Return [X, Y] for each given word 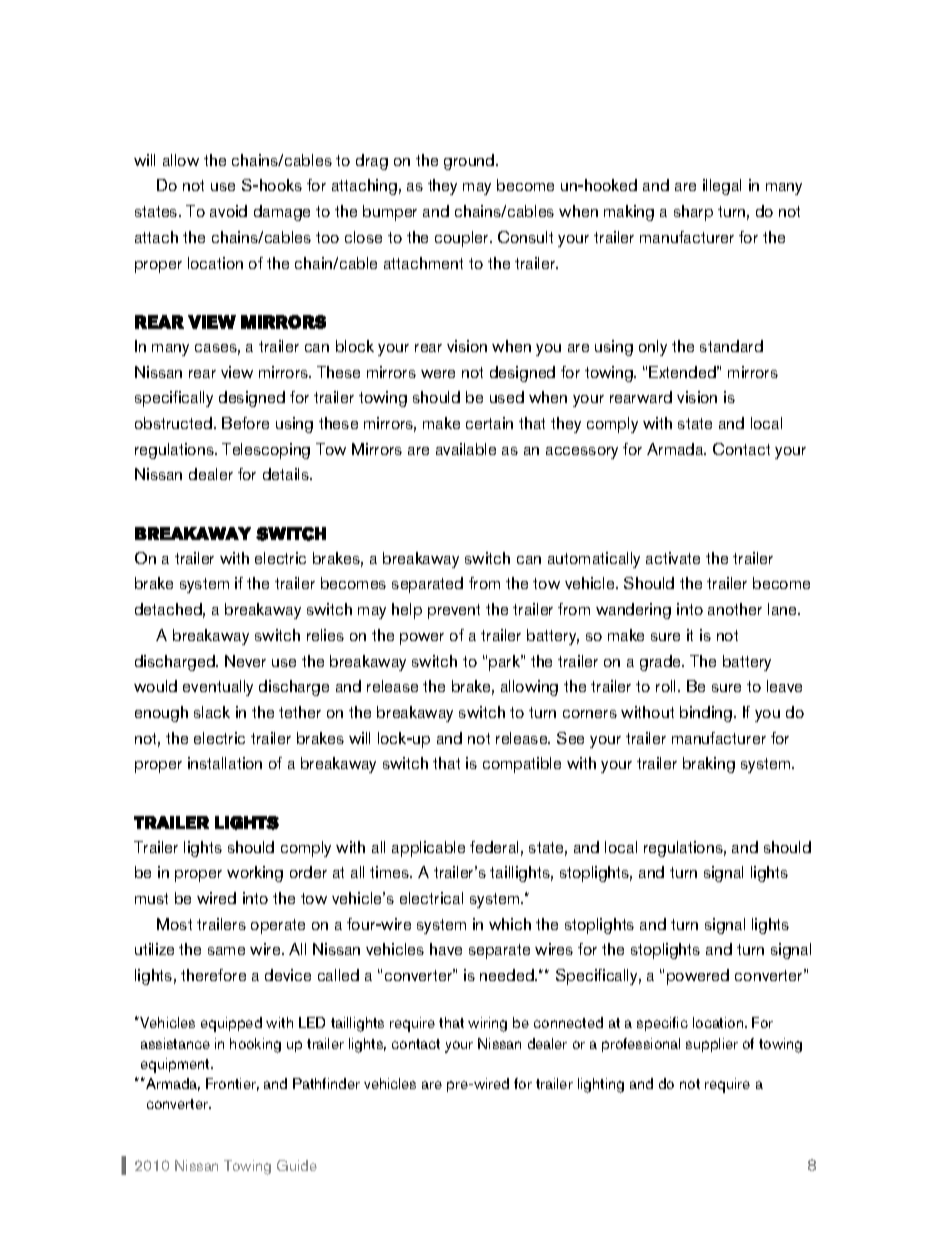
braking [709, 765]
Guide [297, 1165]
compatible [522, 765]
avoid [228, 211]
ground [470, 162]
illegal [722, 187]
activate [673, 558]
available [466, 449]
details [287, 474]
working [255, 874]
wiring [487, 1024]
